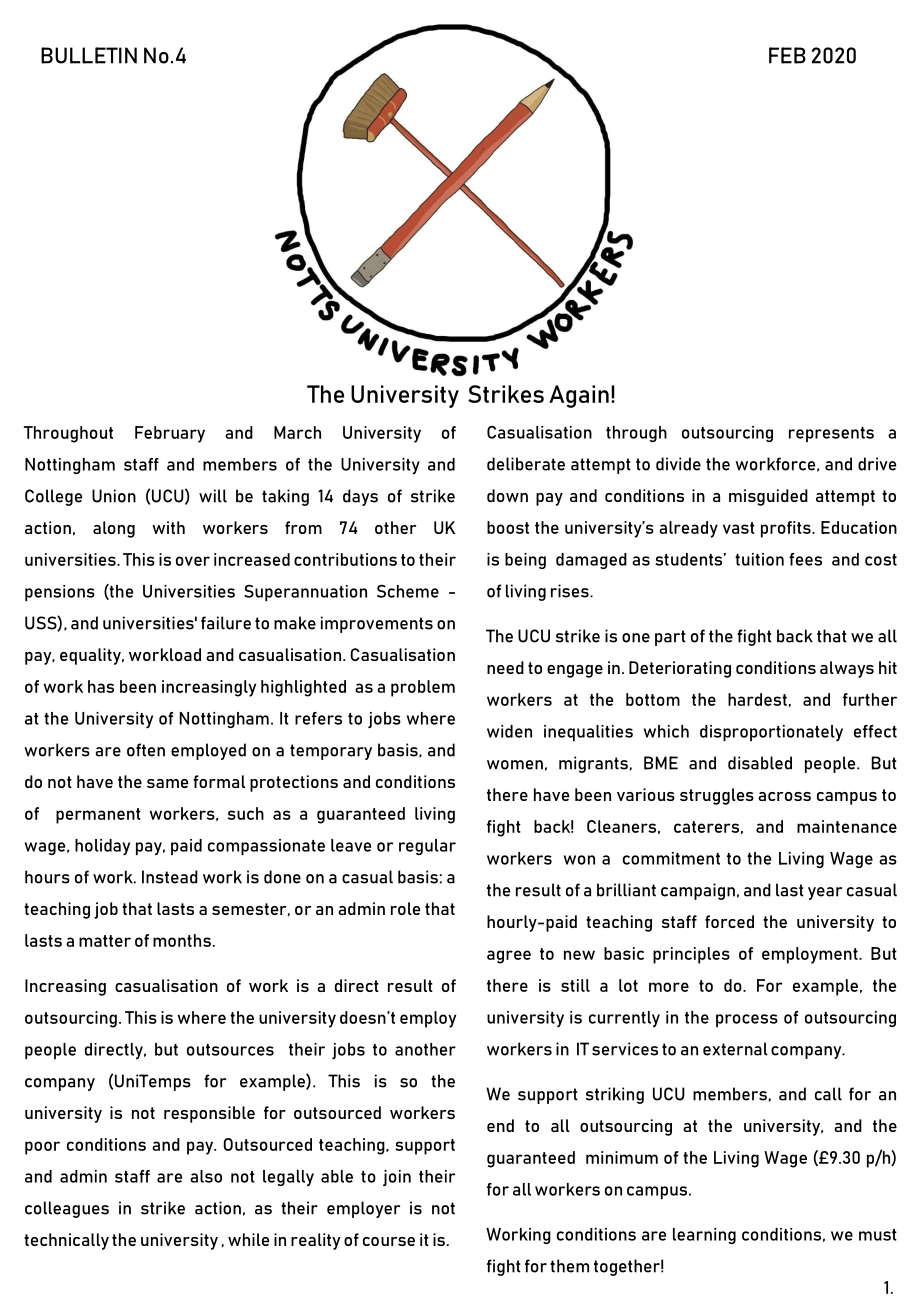  I want to click on learning, so click(704, 1236).
